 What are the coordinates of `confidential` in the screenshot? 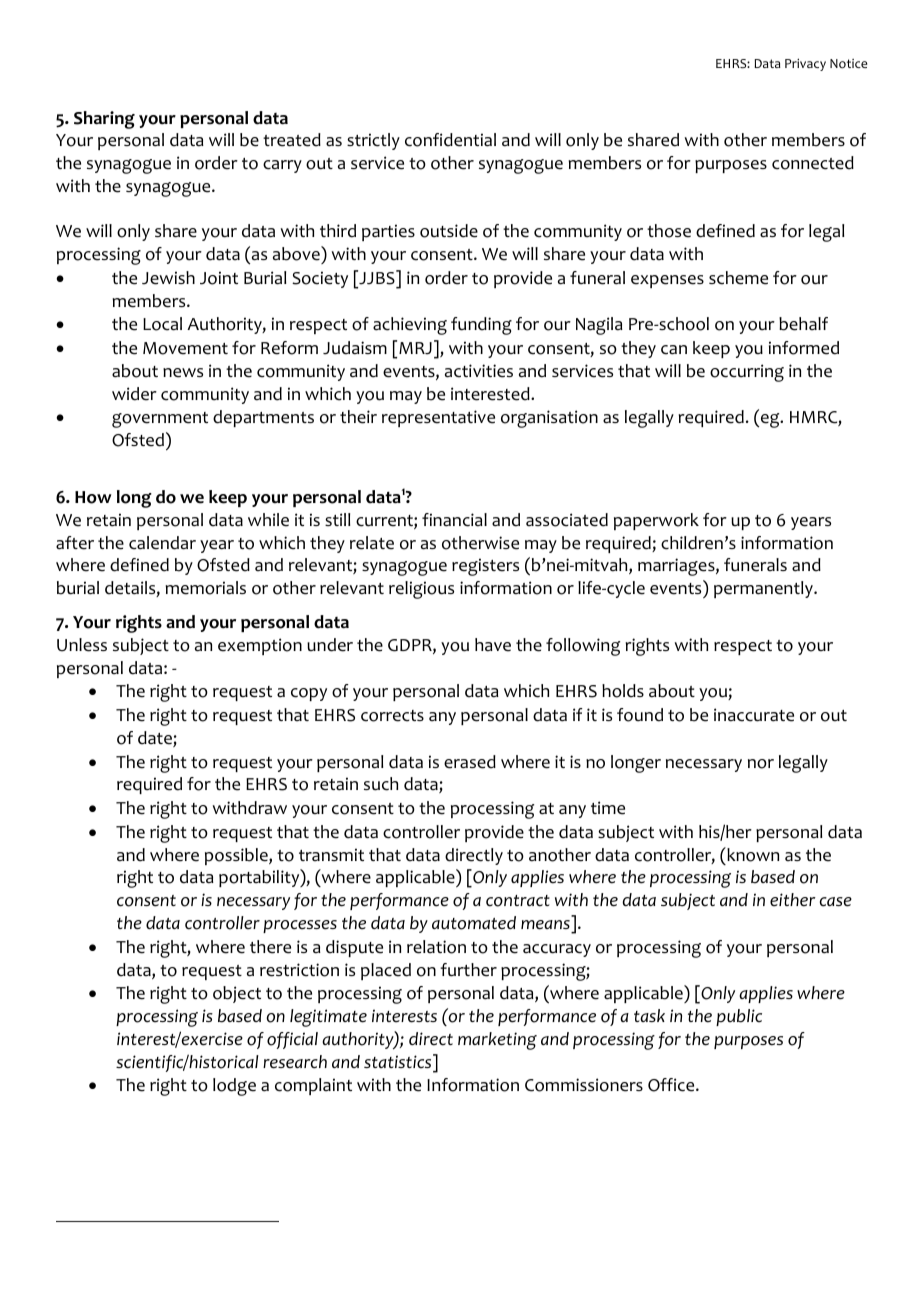 It's located at (450, 140).
